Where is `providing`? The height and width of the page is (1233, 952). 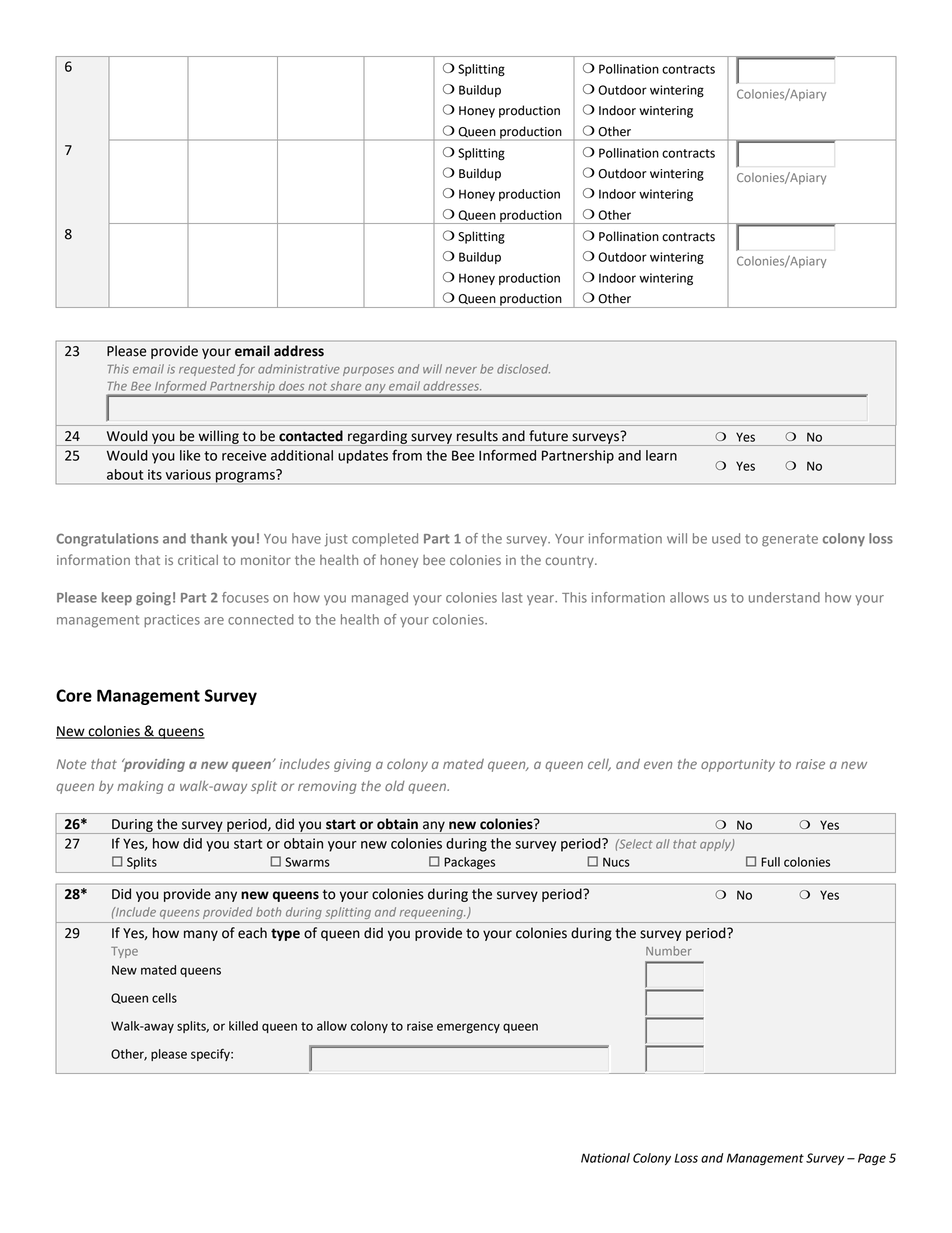
providing is located at coordinates (153, 765).
